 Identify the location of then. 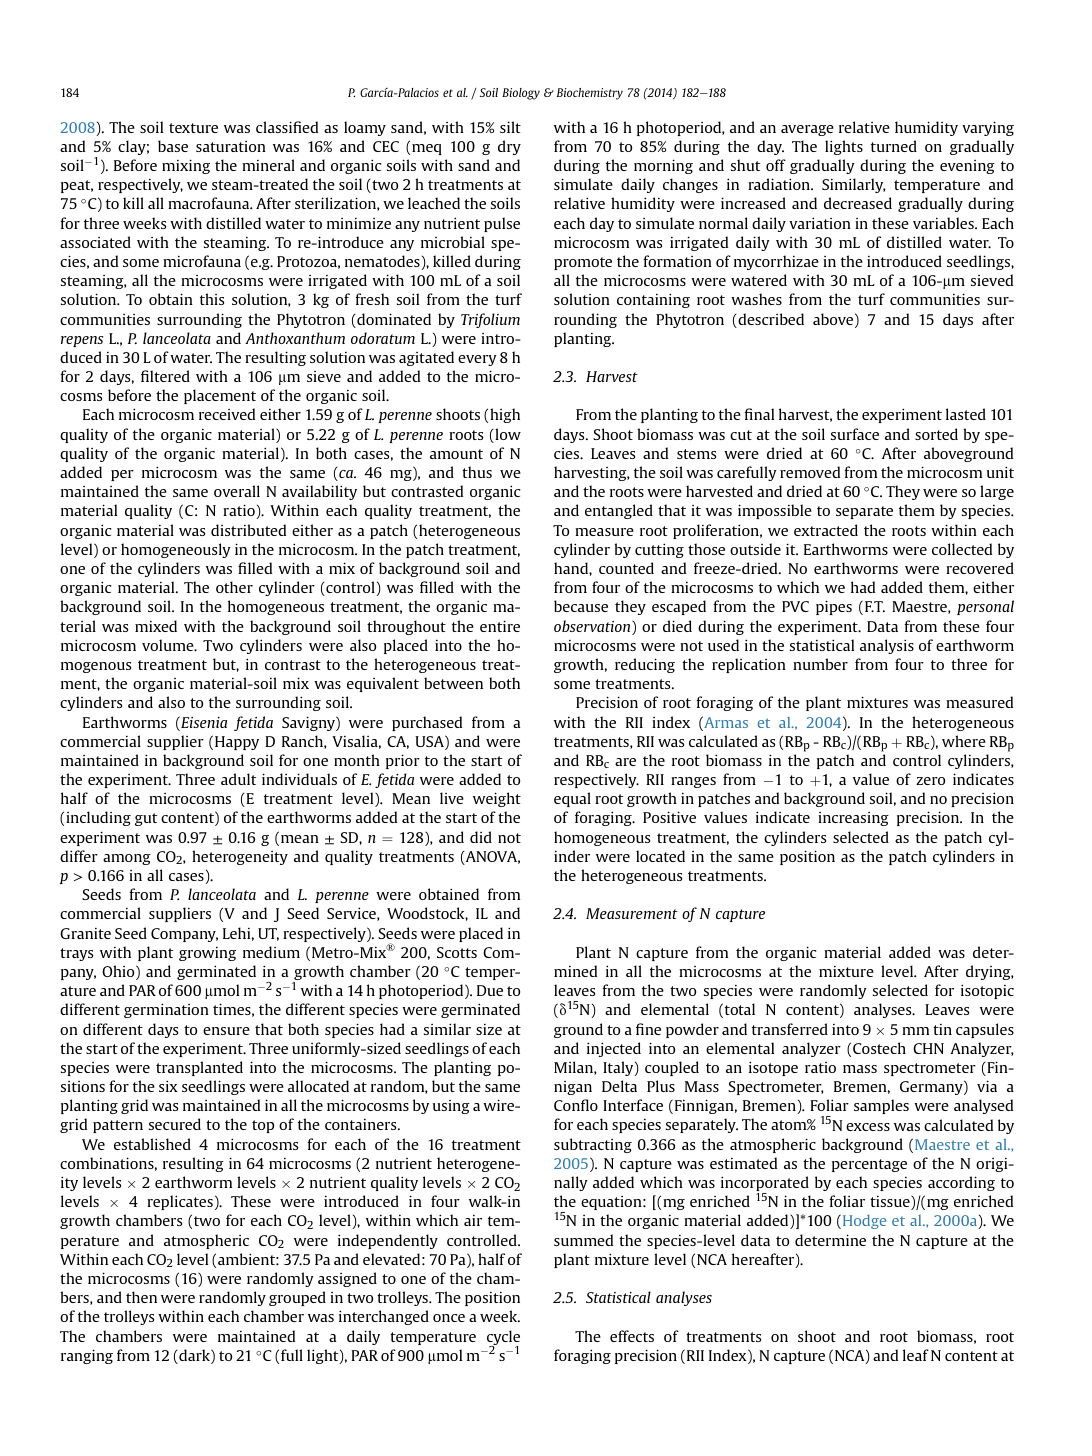
(141, 1297).
